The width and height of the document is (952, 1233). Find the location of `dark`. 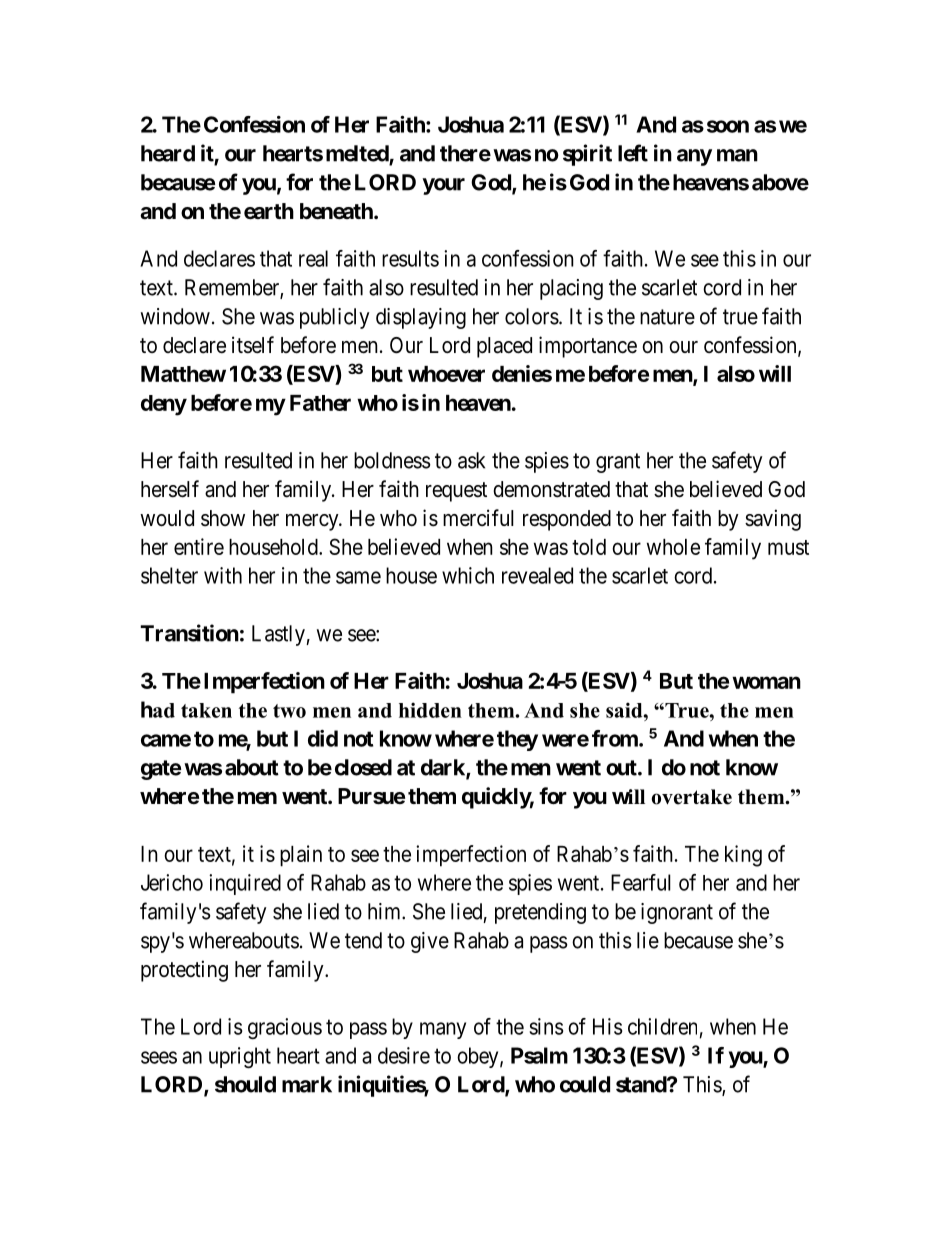

dark is located at coordinates (444, 768).
